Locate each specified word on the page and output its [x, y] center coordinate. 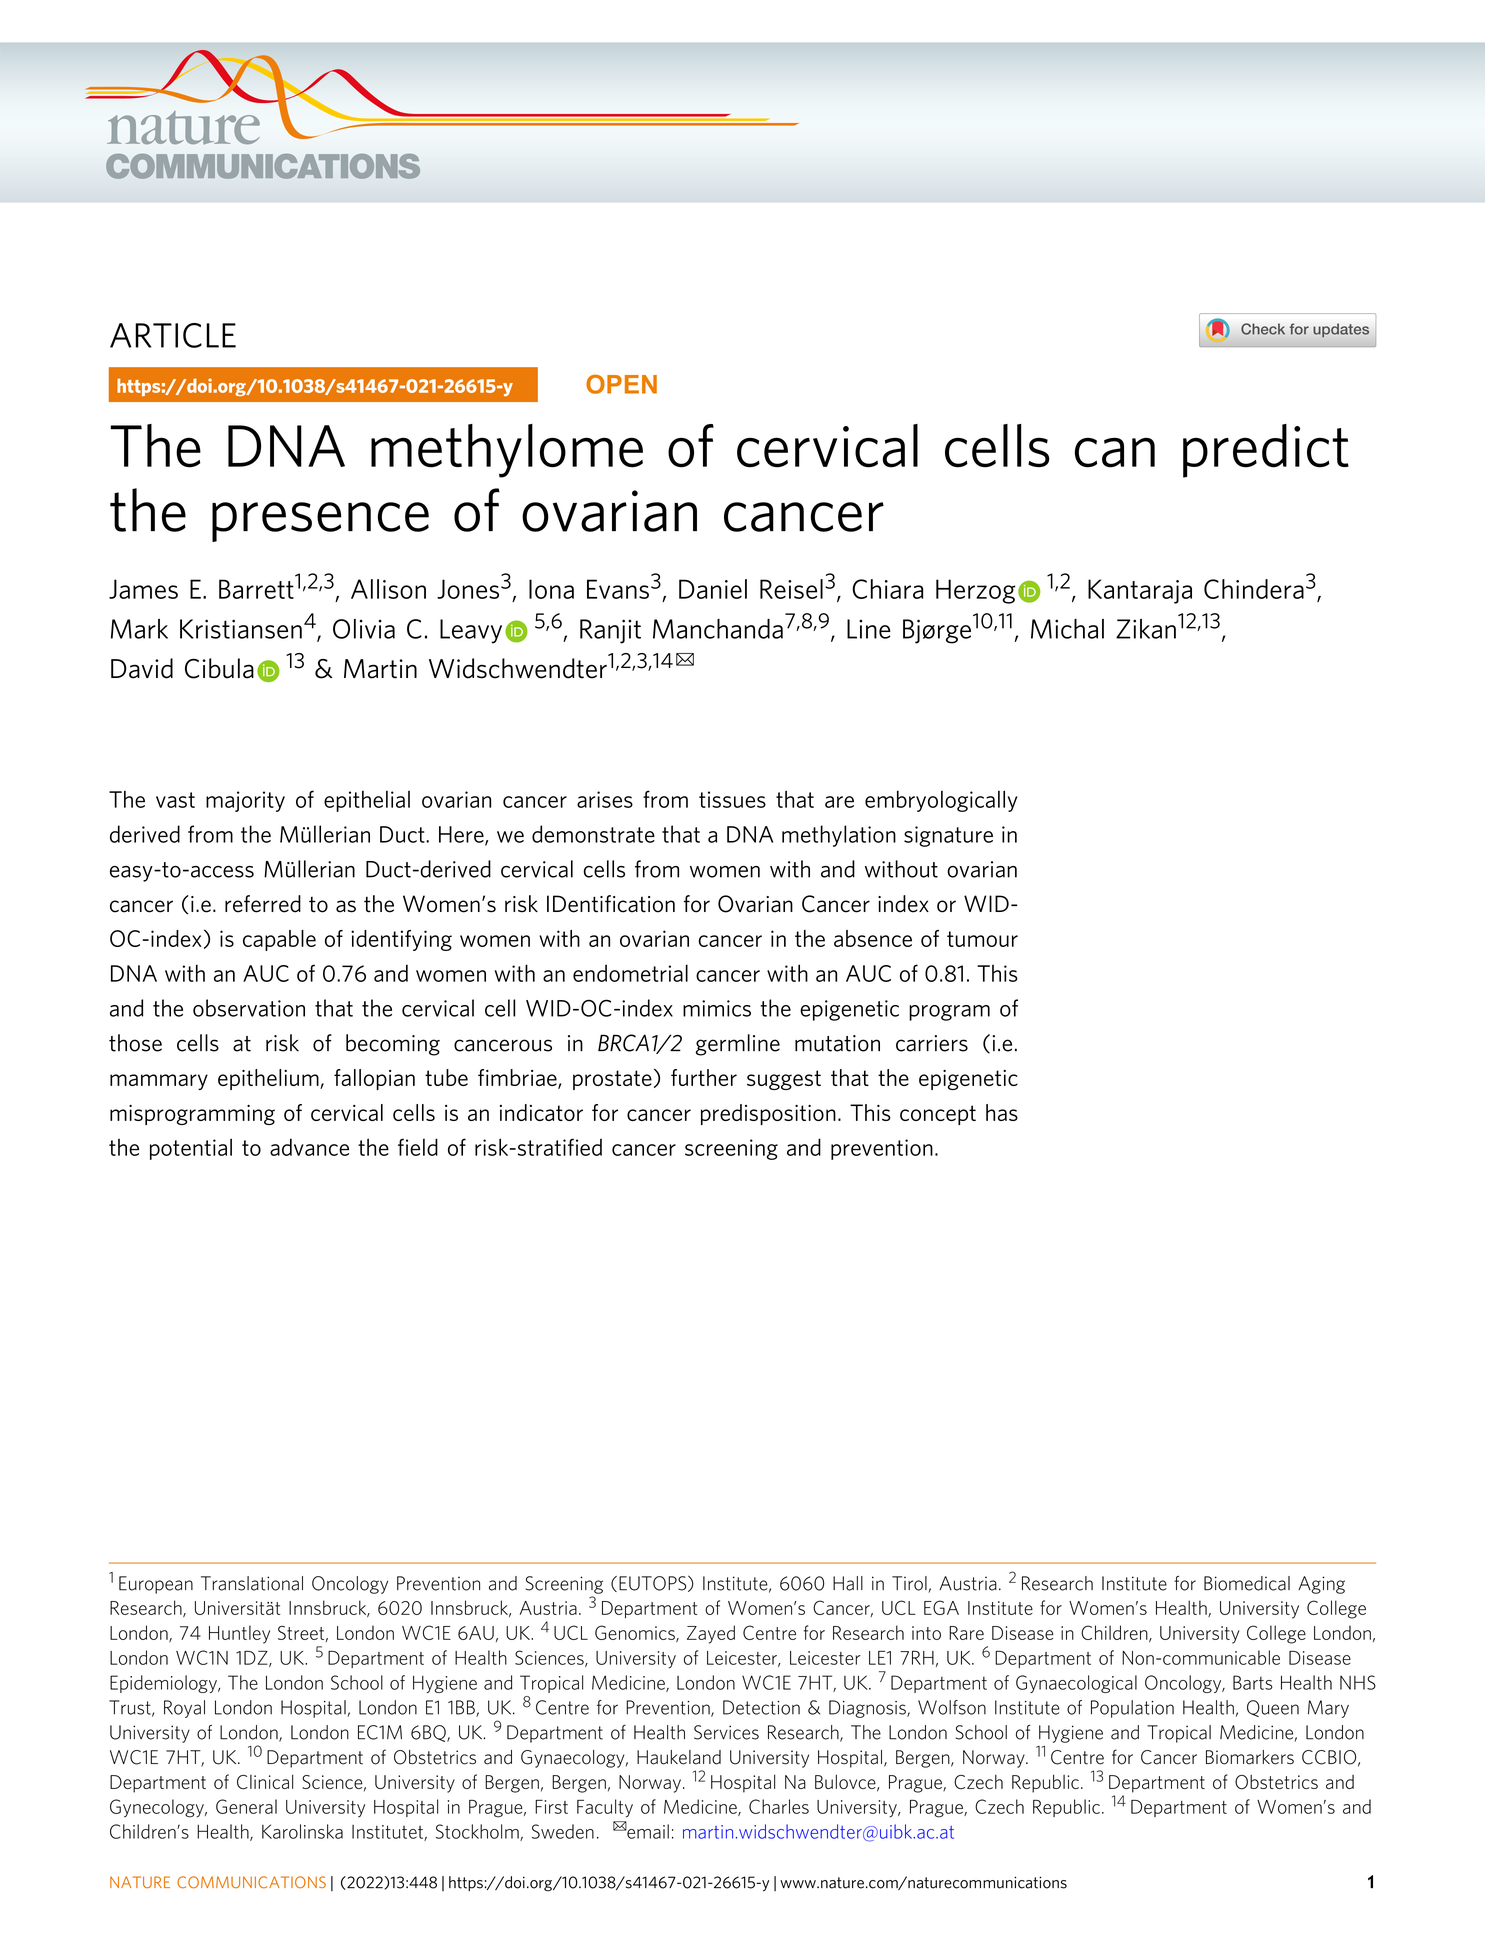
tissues [732, 799]
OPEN [621, 384]
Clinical [265, 1782]
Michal [1067, 629]
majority [245, 801]
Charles [779, 1806]
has [1002, 1112]
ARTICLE [173, 335]
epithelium [269, 1079]
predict [1266, 451]
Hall [848, 1583]
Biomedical [1247, 1583]
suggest [784, 1080]
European [156, 1585]
